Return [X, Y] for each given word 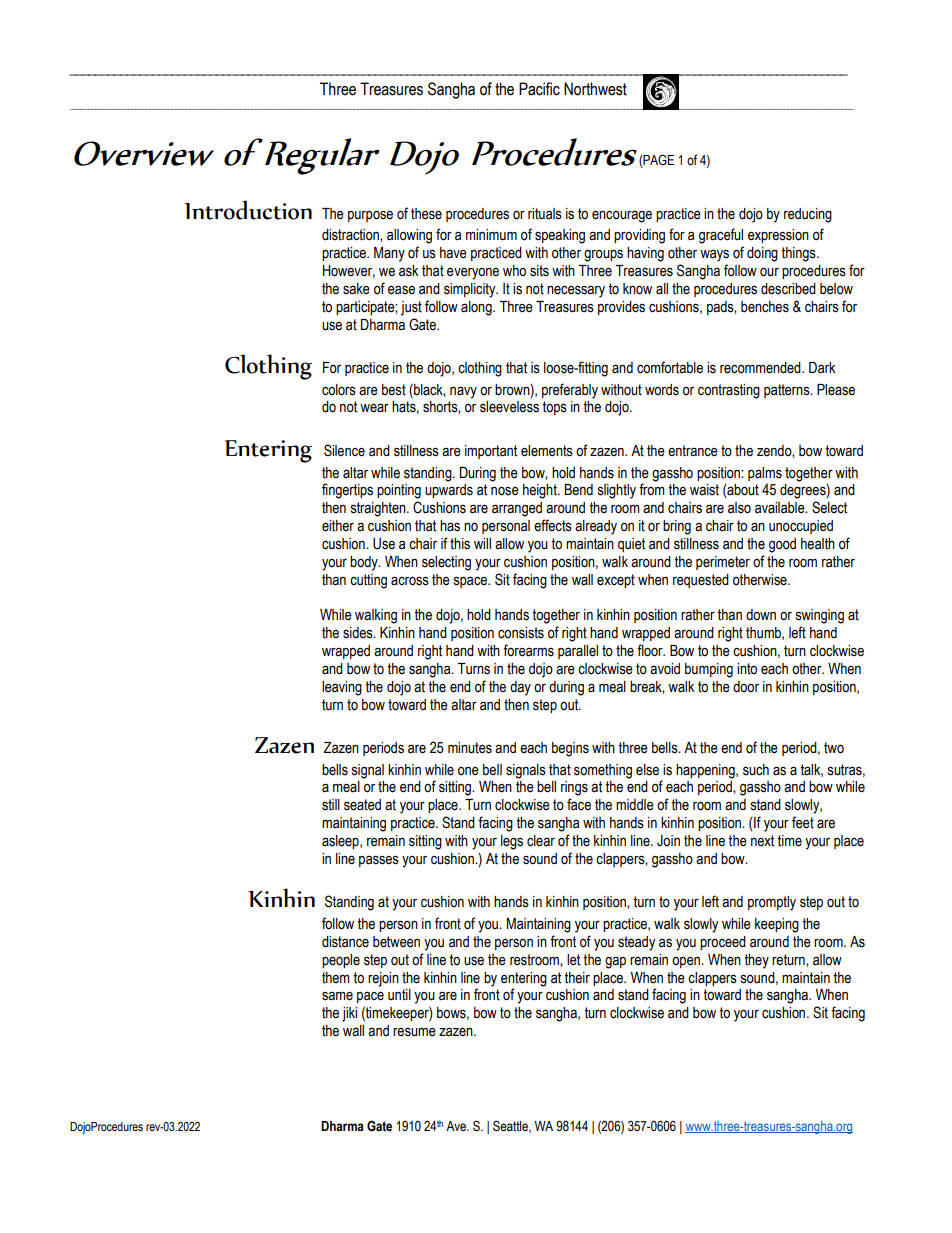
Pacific [539, 89]
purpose [370, 216]
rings [574, 788]
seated [362, 805]
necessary [576, 291]
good [782, 545]
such [756, 770]
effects [553, 525]
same [337, 996]
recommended [761, 368]
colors [339, 390]
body [365, 563]
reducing [808, 215]
